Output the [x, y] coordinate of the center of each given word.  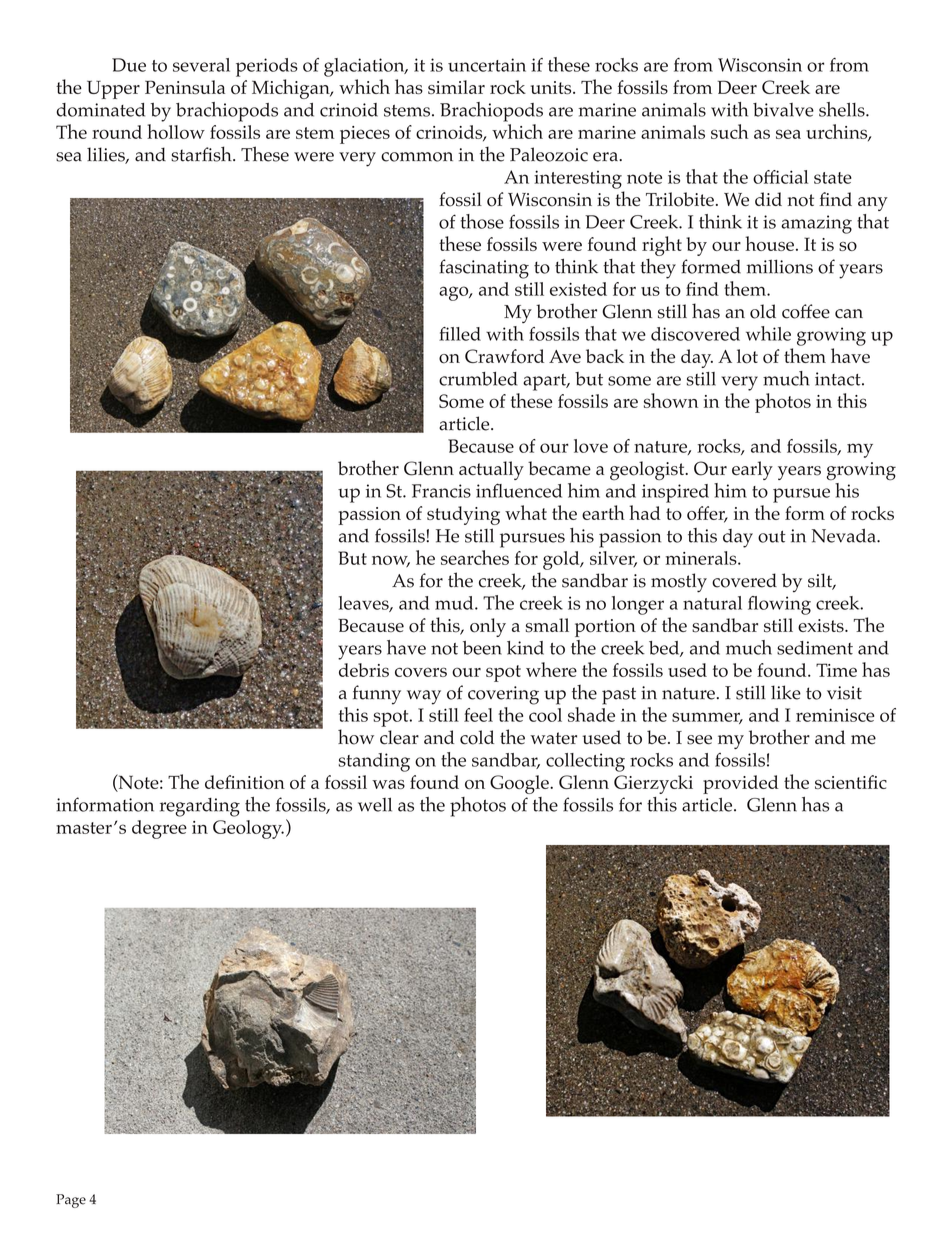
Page [71, 1201]
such [729, 131]
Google [520, 784]
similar [456, 87]
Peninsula [185, 87]
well [375, 804]
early [752, 470]
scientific [851, 782]
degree [159, 829]
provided [741, 784]
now [391, 561]
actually [491, 470]
